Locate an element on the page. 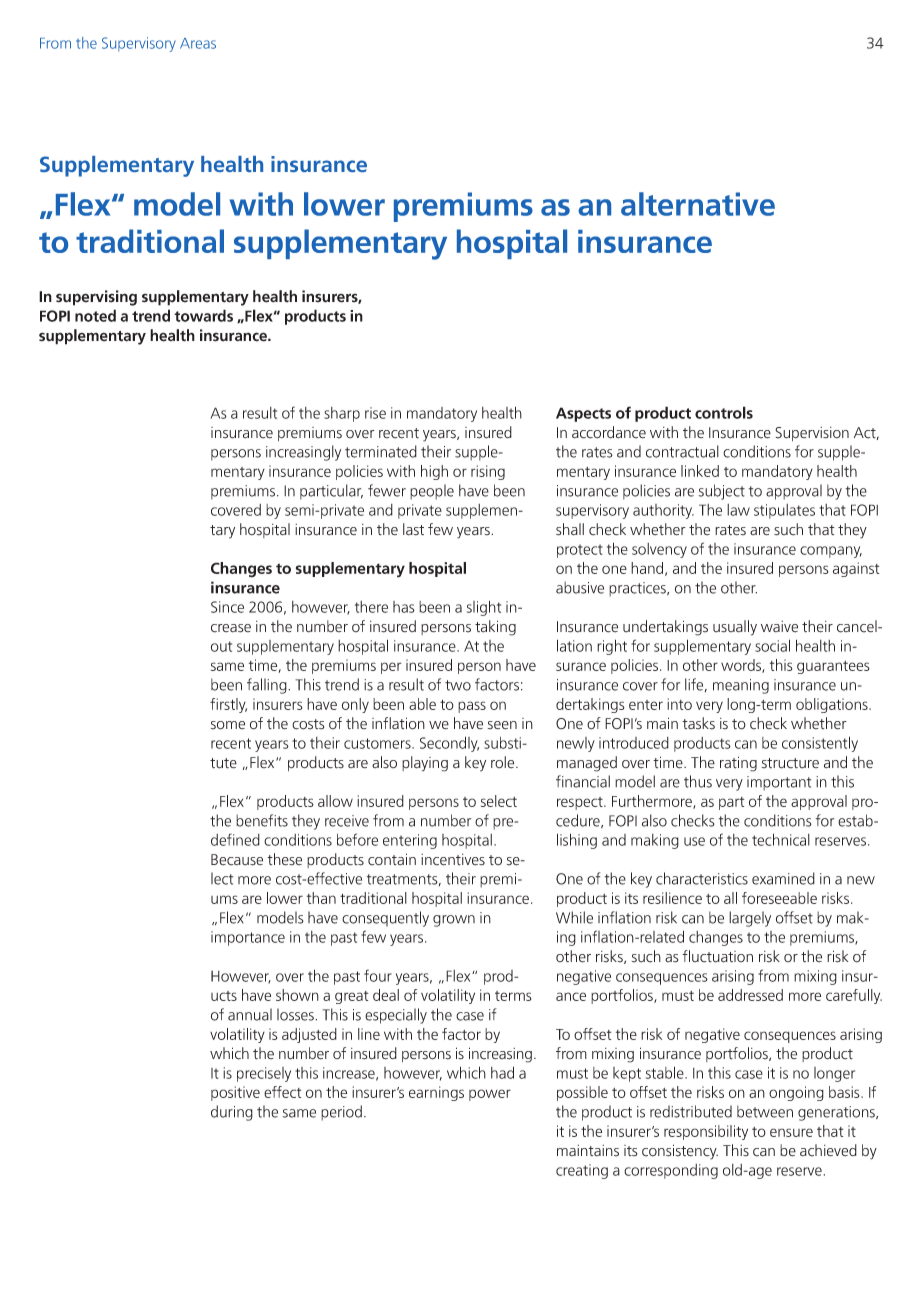  towards is located at coordinates (203, 315).
